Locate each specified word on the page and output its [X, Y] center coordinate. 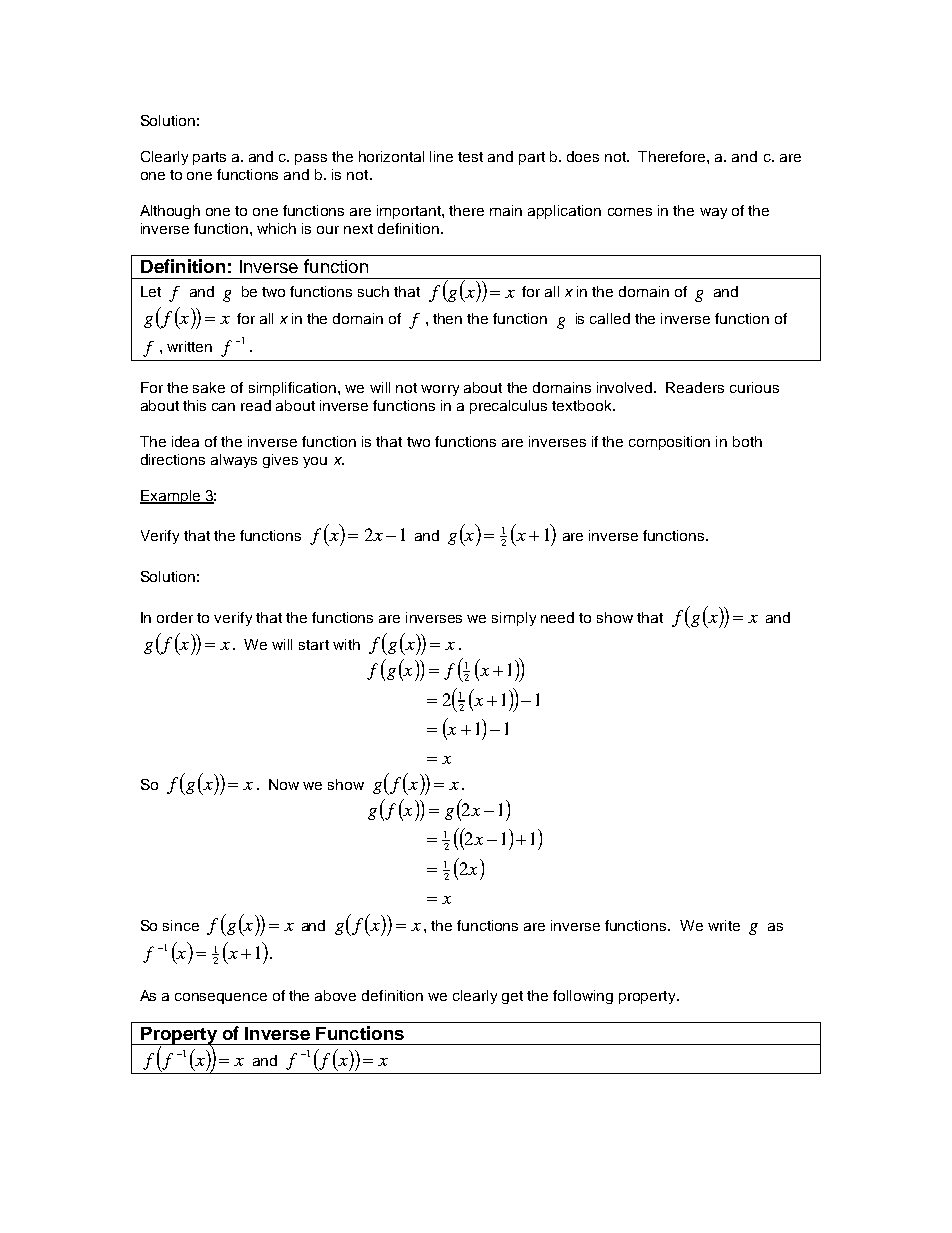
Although [170, 212]
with [346, 644]
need [557, 617]
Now [284, 784]
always [234, 461]
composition [669, 443]
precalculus [508, 407]
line [441, 156]
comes [630, 212]
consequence [221, 998]
